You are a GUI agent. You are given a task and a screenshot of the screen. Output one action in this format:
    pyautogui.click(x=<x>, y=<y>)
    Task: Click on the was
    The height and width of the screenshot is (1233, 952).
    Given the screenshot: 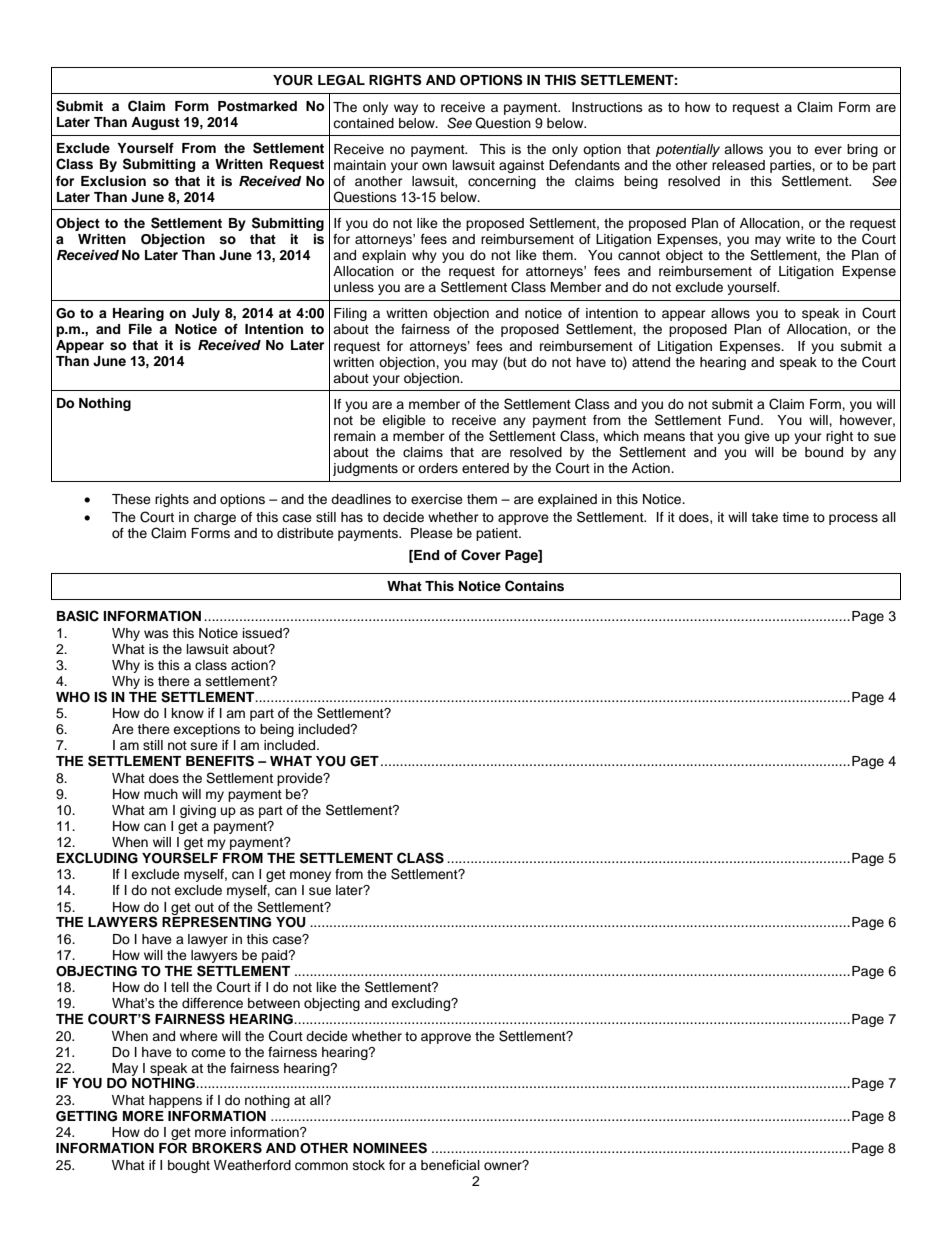 What is the action you would take?
    pyautogui.click(x=156, y=634)
